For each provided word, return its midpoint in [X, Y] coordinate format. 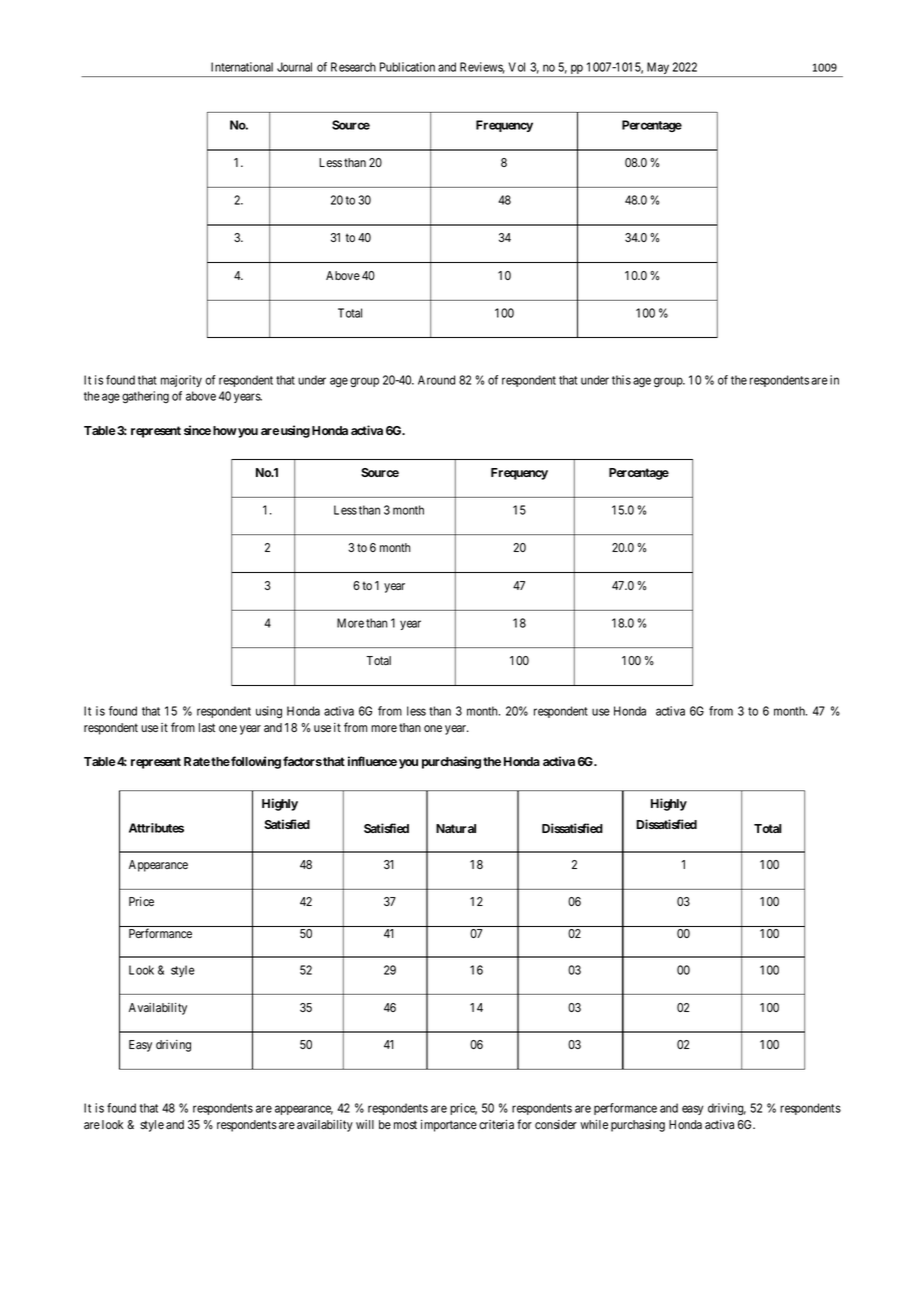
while [594, 1124]
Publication [407, 67]
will [365, 1124]
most [405, 1124]
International [242, 67]
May [658, 69]
